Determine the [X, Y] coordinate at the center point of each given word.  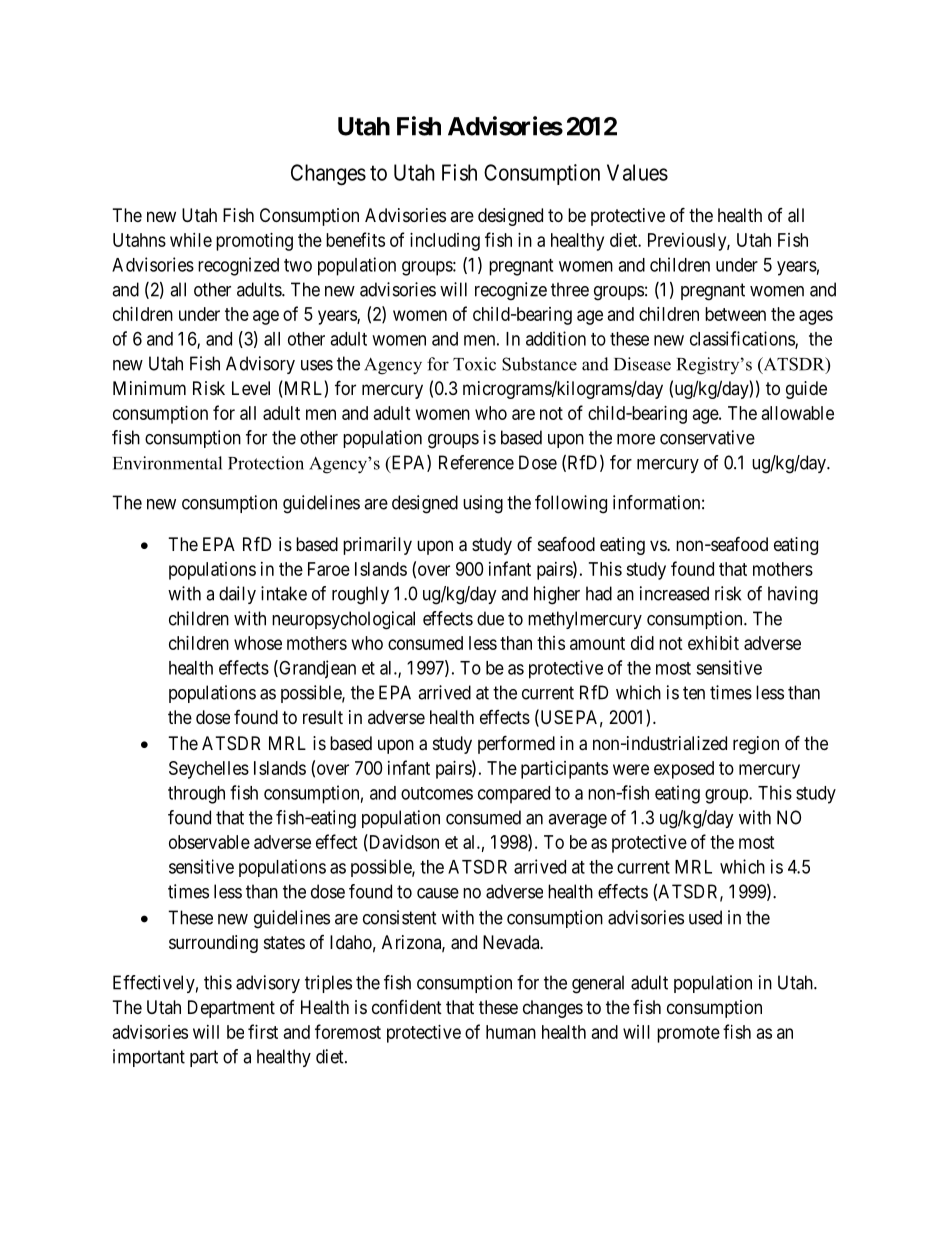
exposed [684, 770]
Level [251, 388]
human [511, 1032]
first [263, 1031]
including [445, 242]
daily [237, 595]
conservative [707, 437]
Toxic [474, 364]
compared [514, 795]
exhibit [713, 643]
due [490, 618]
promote [688, 1034]
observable [209, 842]
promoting [254, 242]
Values [637, 172]
